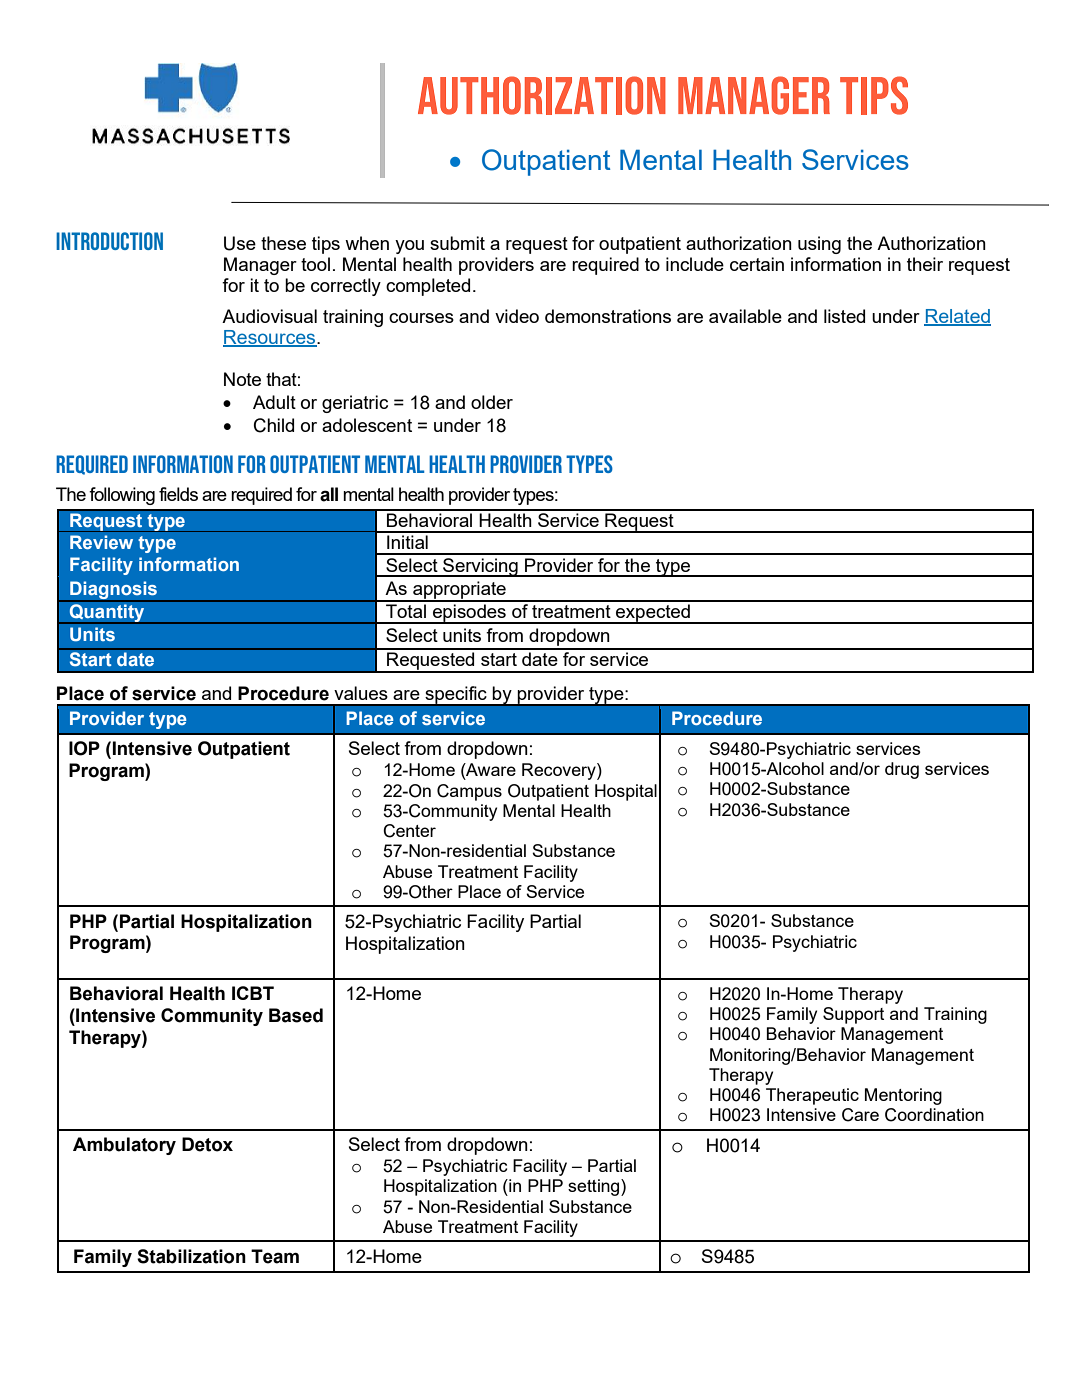 The height and width of the document is (1400, 1081). Describe the element at coordinates (492, 402) in the document. I see `older` at that location.
